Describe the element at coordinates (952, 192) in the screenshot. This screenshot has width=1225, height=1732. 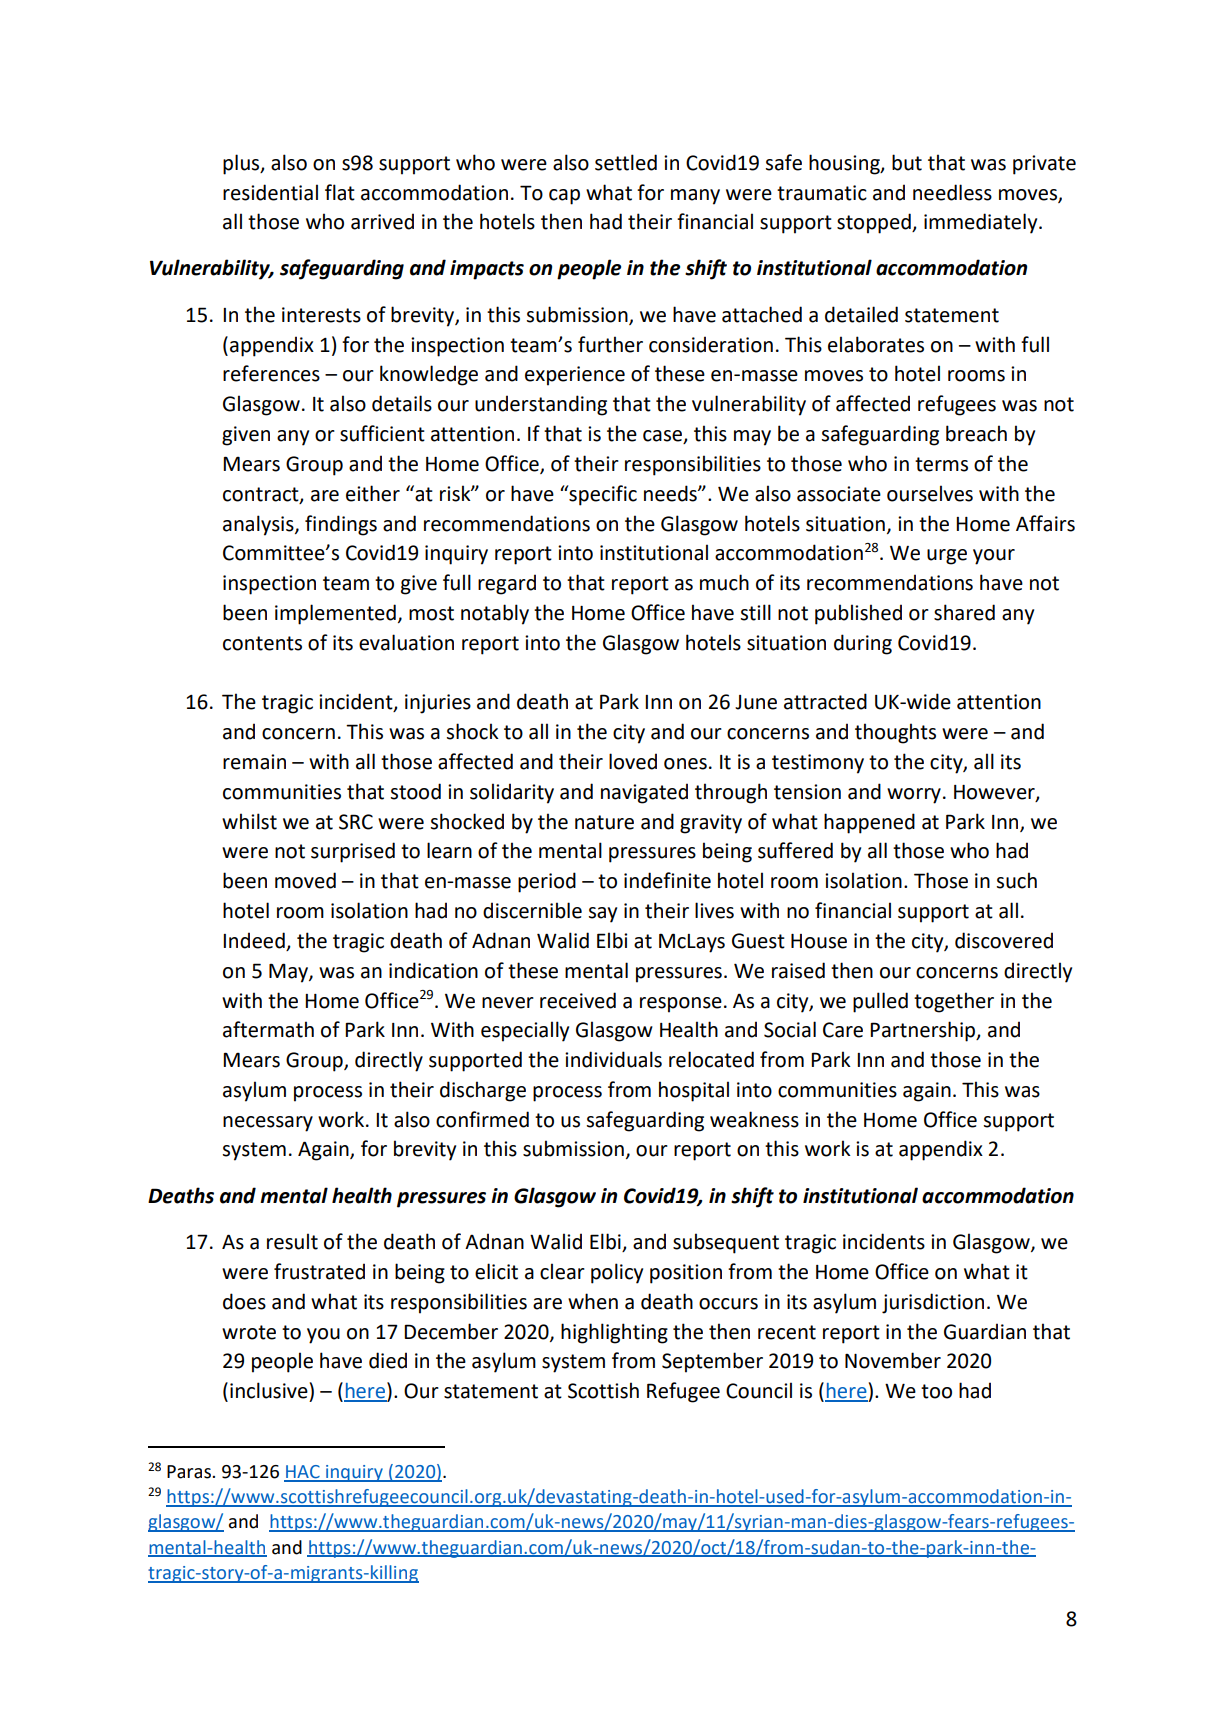
I see `needless` at that location.
